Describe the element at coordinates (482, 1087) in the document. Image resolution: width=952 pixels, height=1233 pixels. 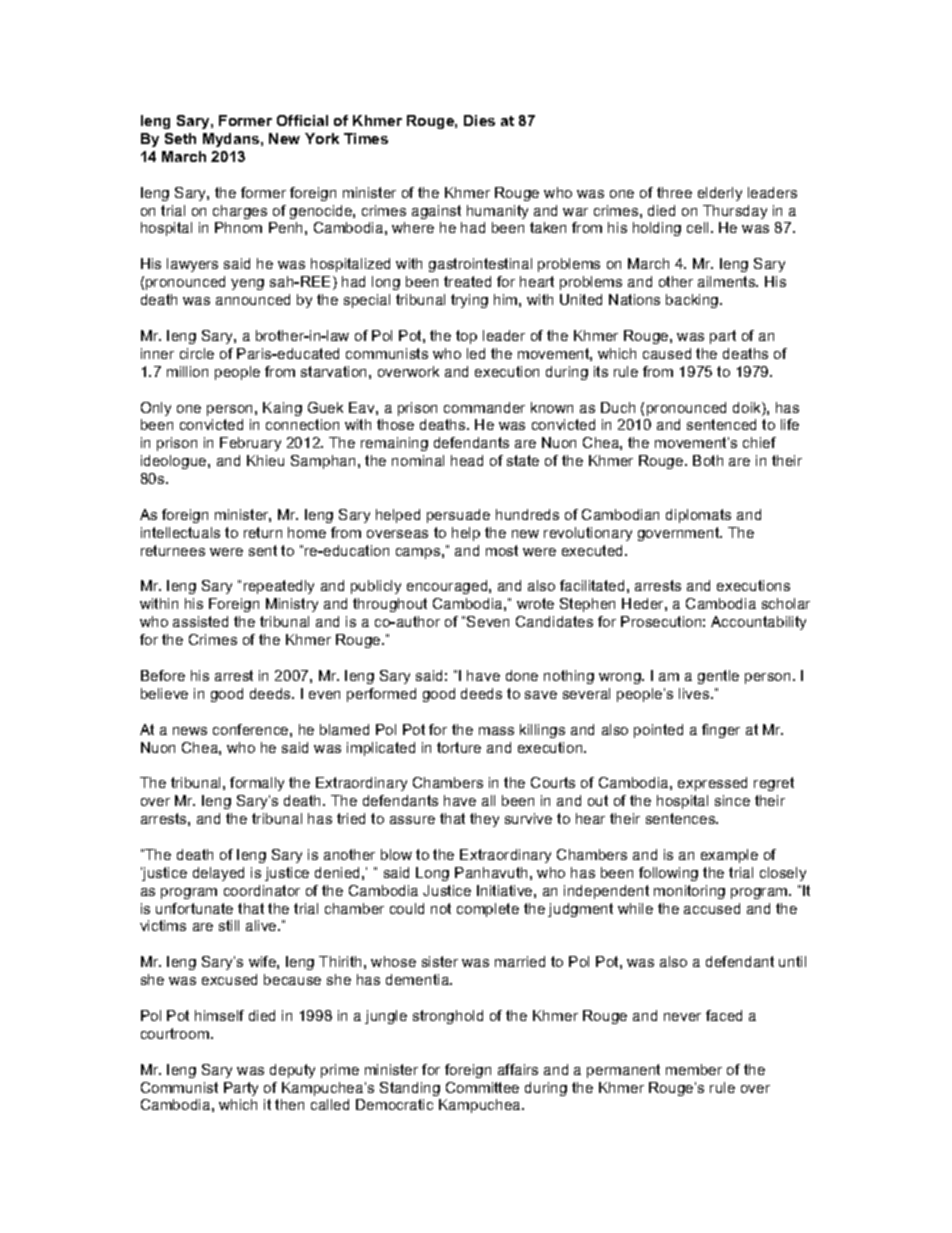
I see `Committee` at that location.
